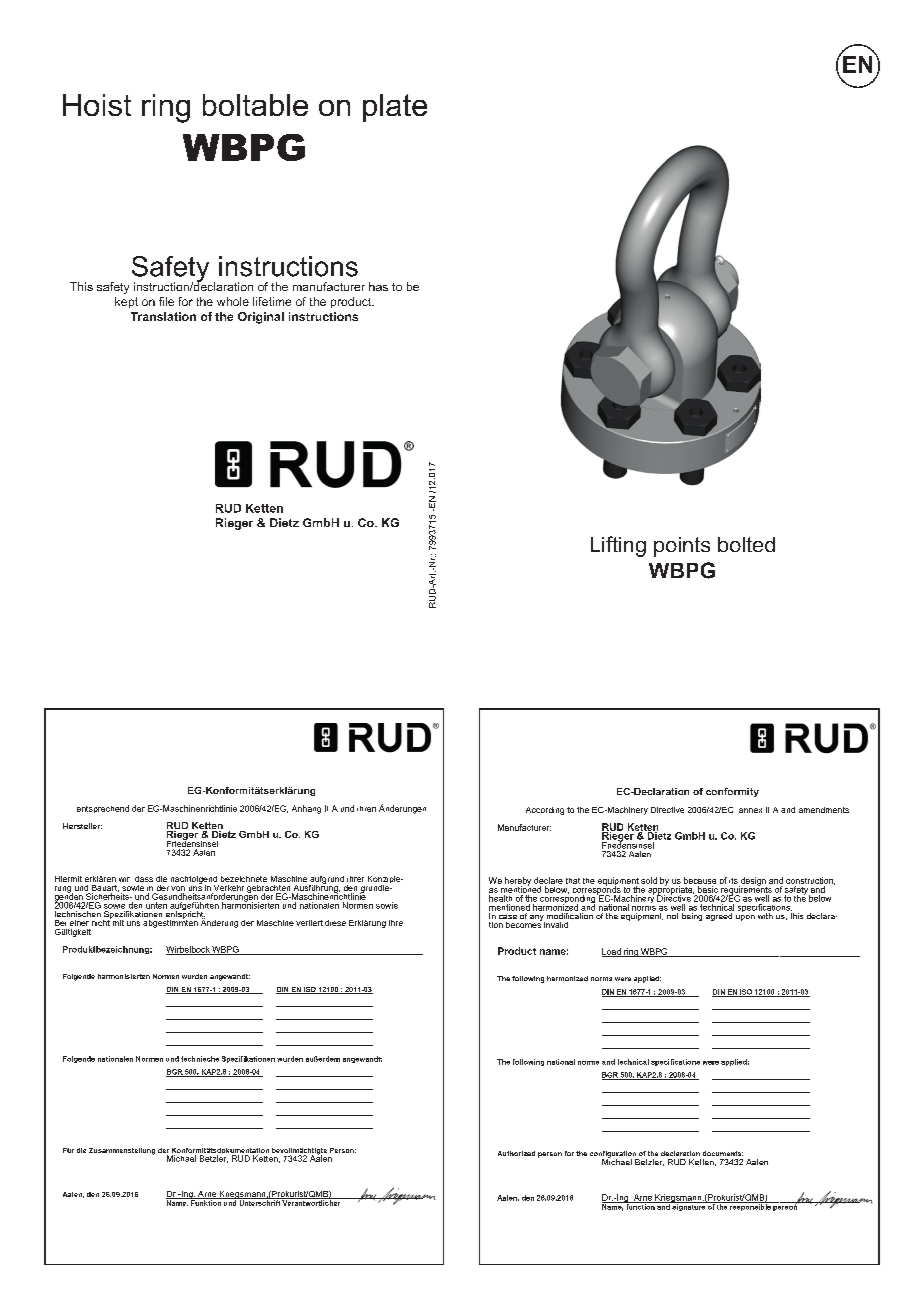  Describe the element at coordinates (746, 544) in the page. I see `bolted` at that location.
